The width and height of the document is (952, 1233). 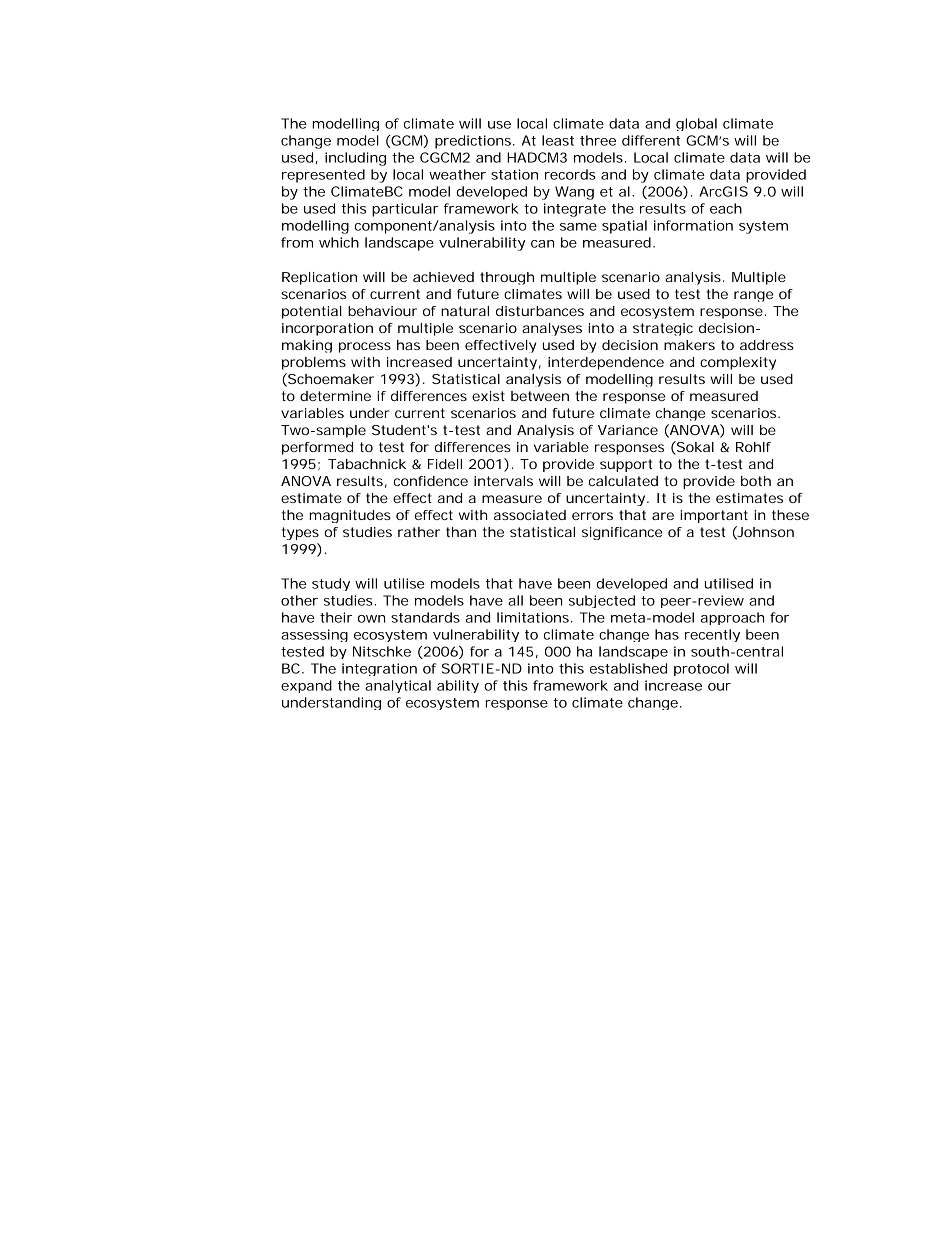 I want to click on range, so click(x=753, y=296).
